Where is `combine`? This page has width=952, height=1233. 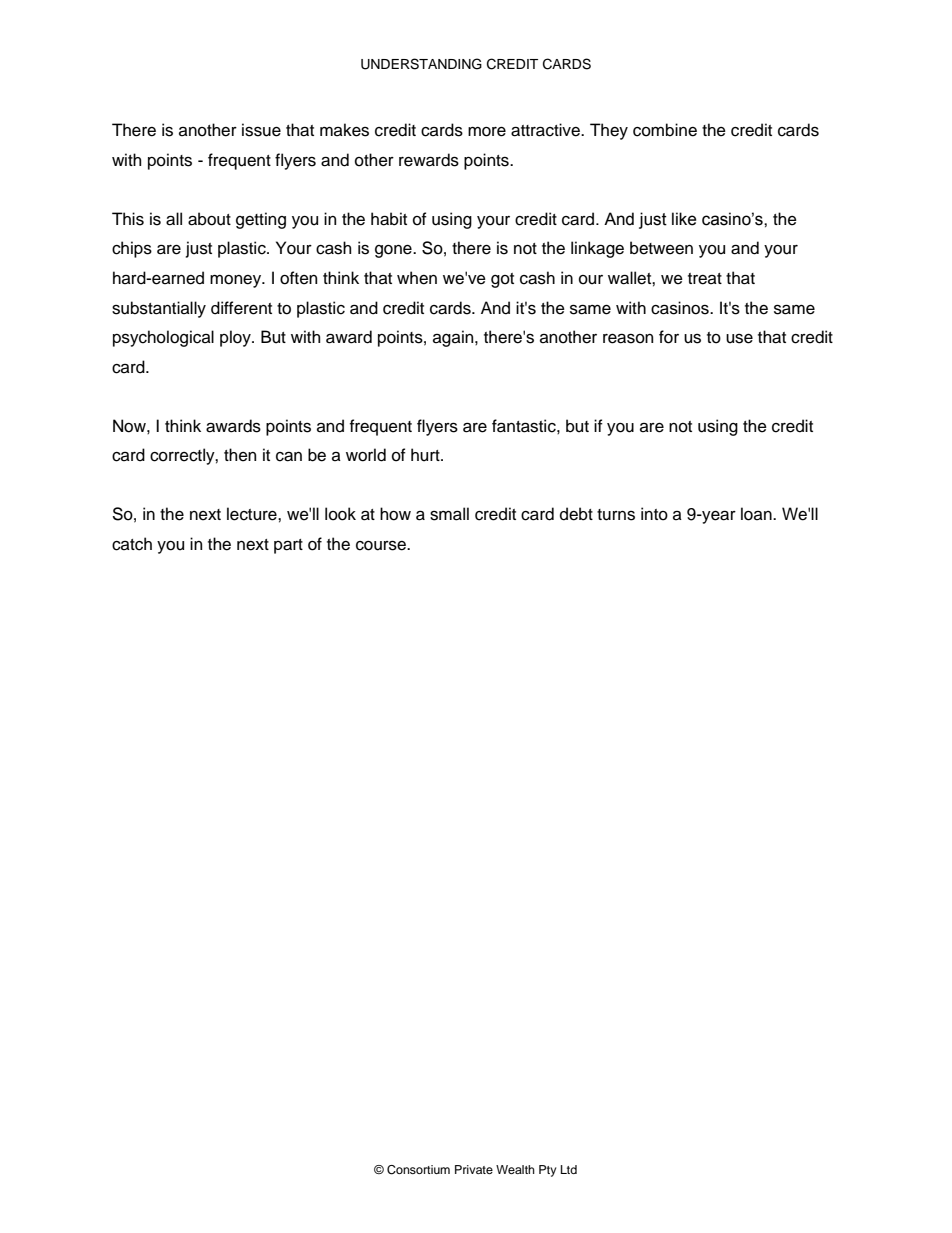
combine is located at coordinates (665, 130).
